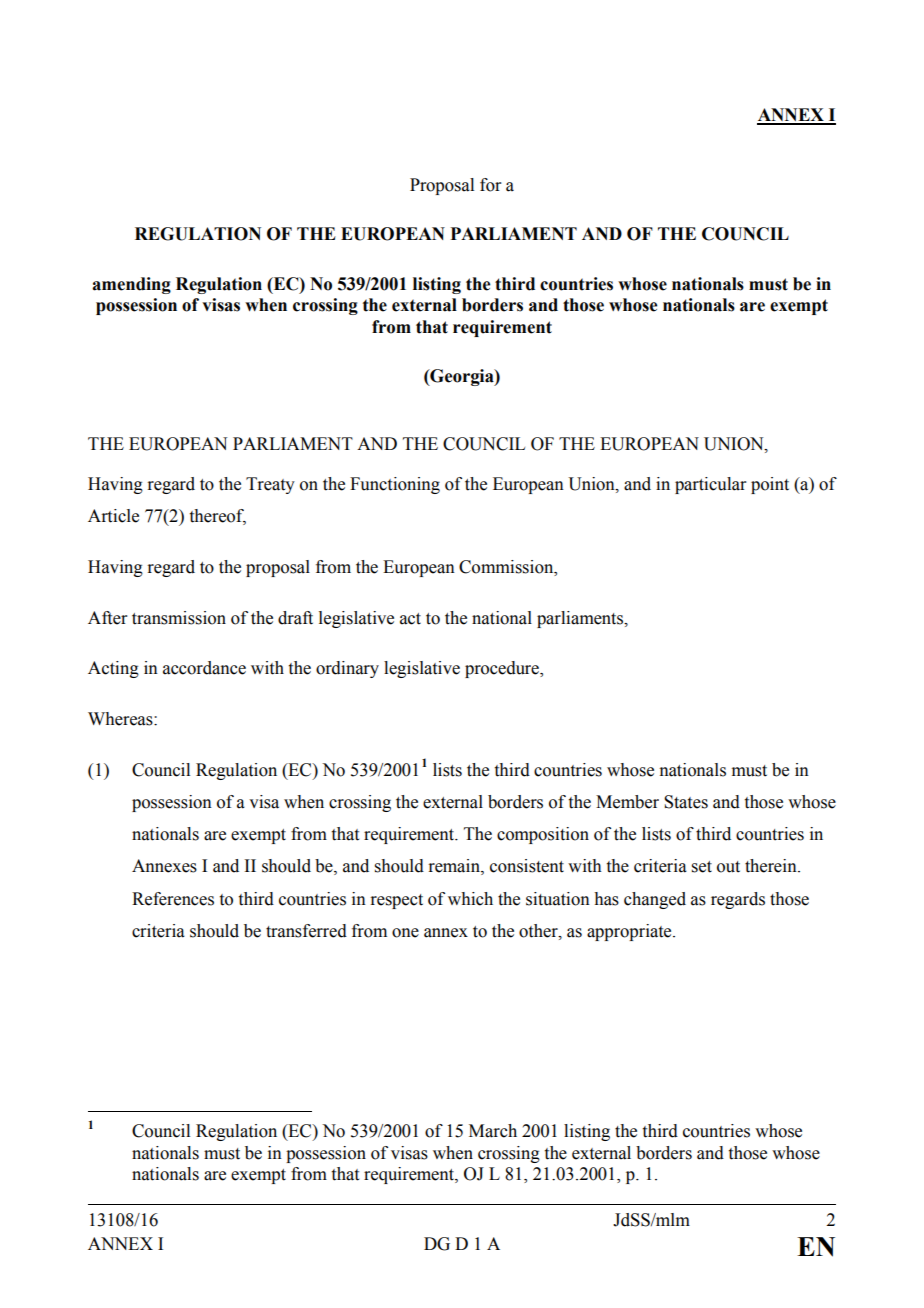 This page has height=1308, width=924. What do you see at coordinates (770, 485) in the page?
I see `point` at bounding box center [770, 485].
